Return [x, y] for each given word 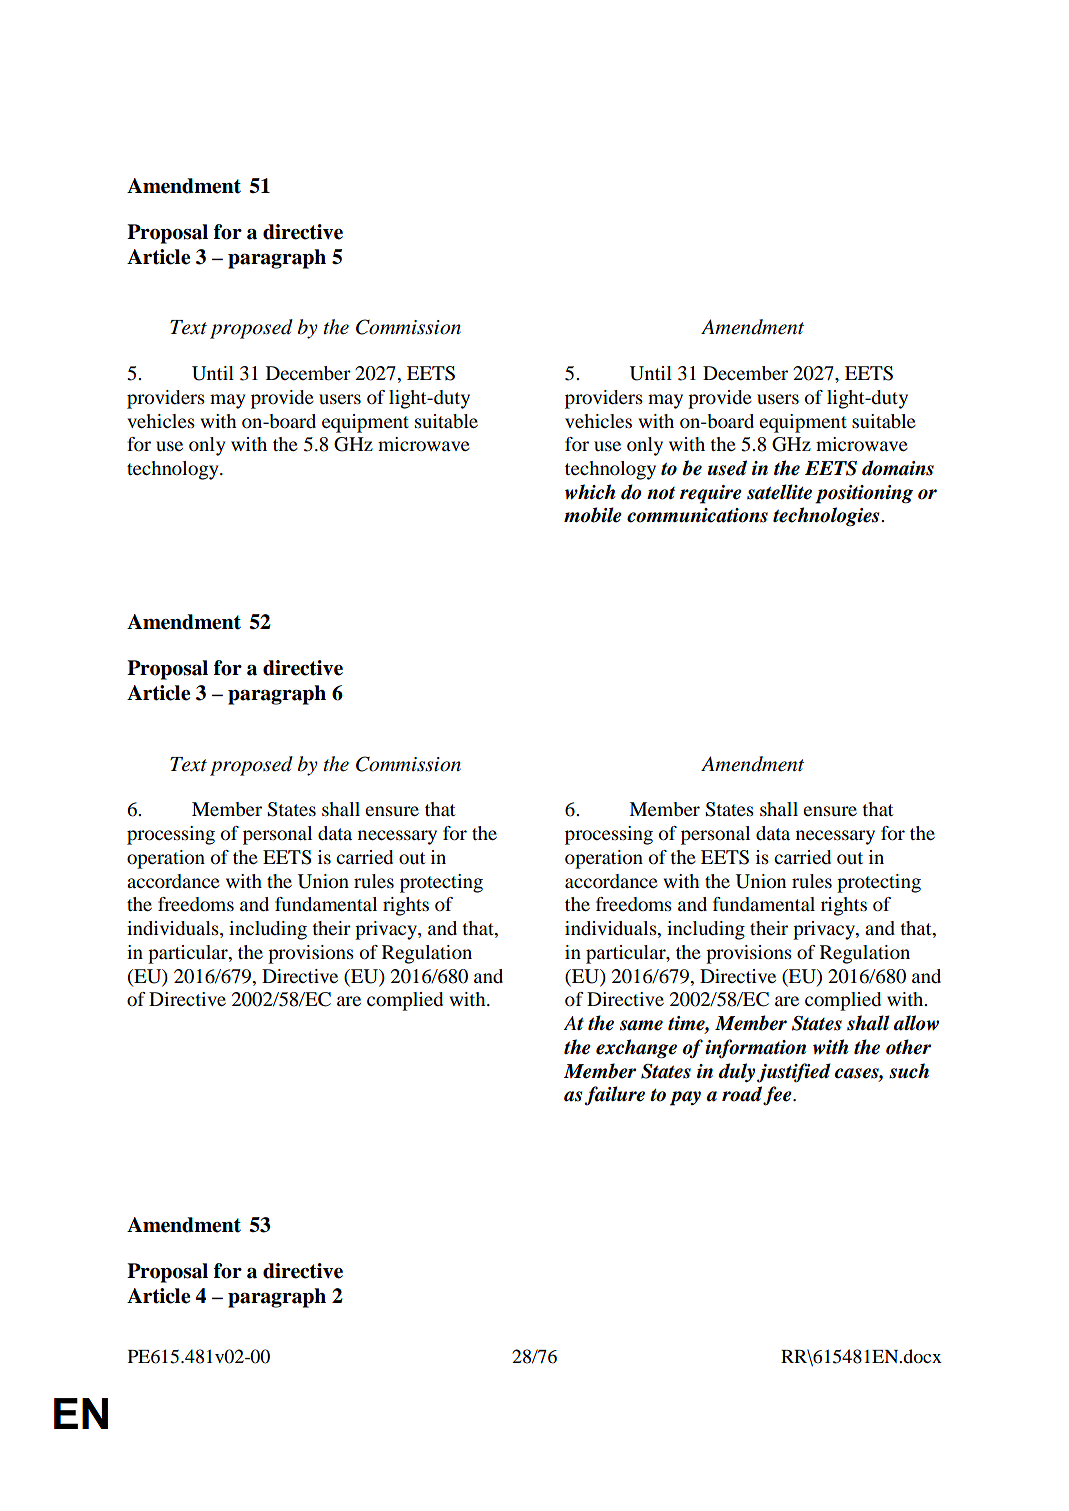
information [755, 1049]
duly [737, 1072]
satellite [779, 492]
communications [697, 515]
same [641, 1025]
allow [916, 1023]
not [661, 493]
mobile [593, 515]
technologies [827, 516]
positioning [864, 494]
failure [614, 1096]
